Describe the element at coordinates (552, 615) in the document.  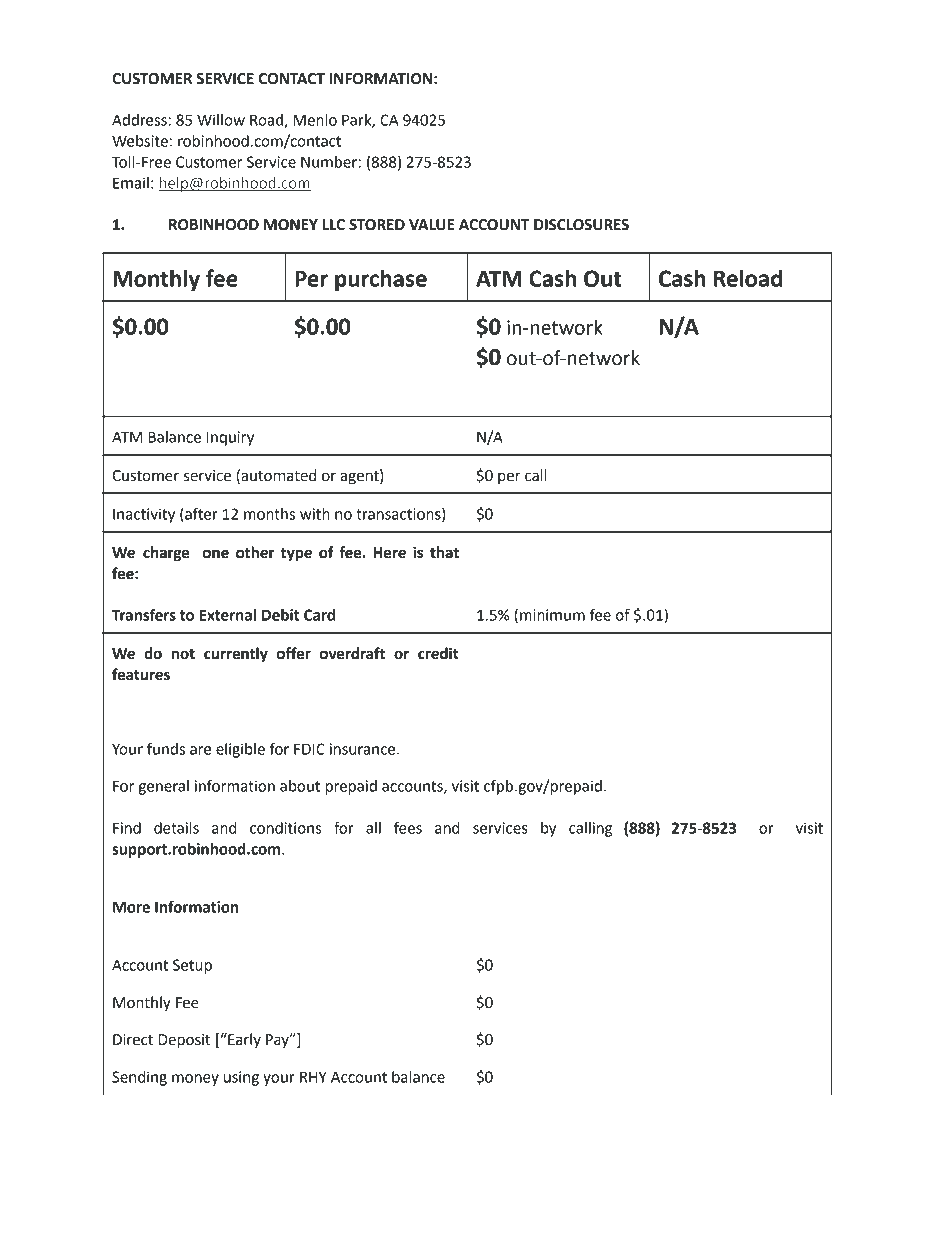
I see `minimum` at that location.
